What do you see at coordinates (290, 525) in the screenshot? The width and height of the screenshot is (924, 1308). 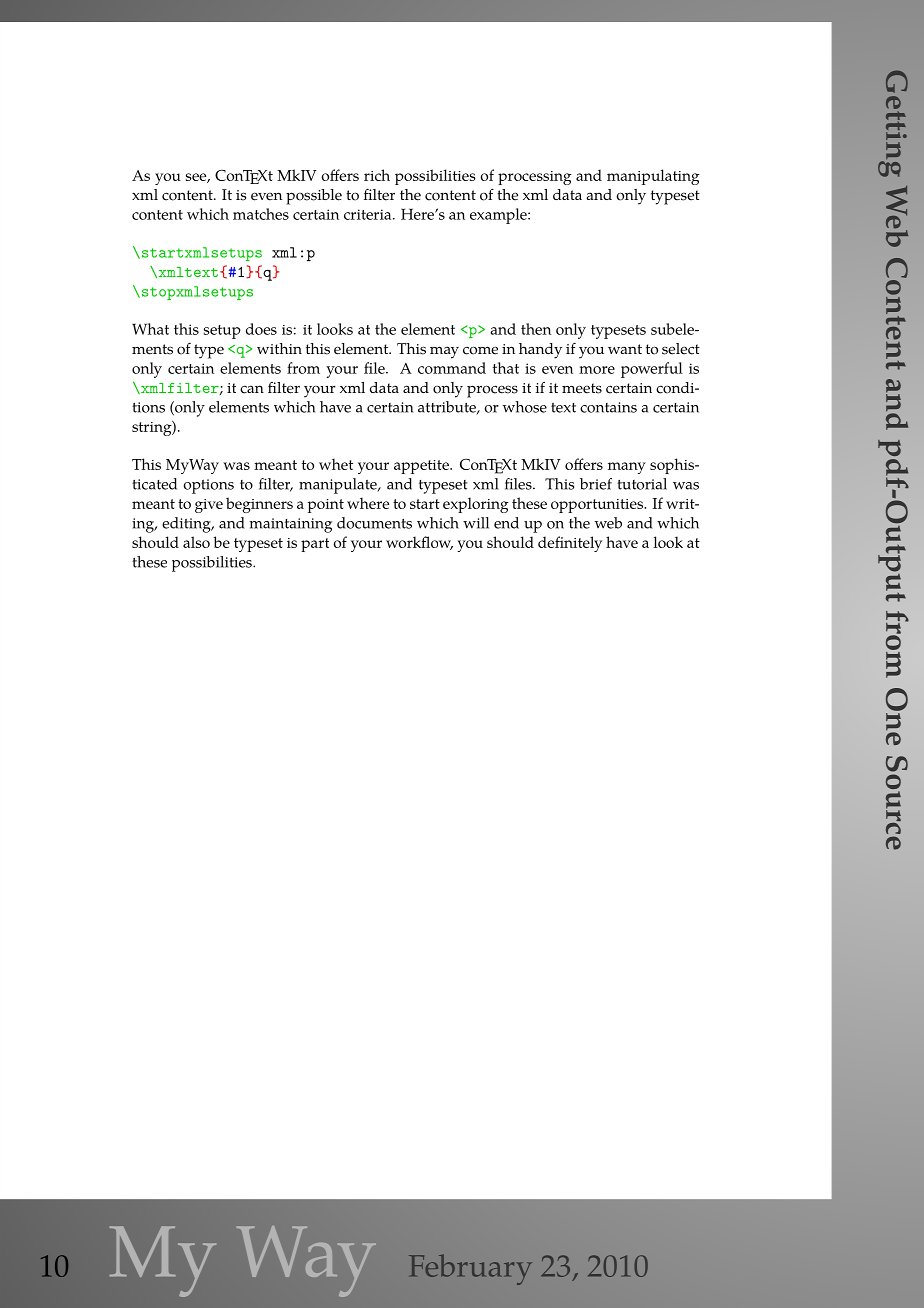 I see `maintaining` at bounding box center [290, 525].
